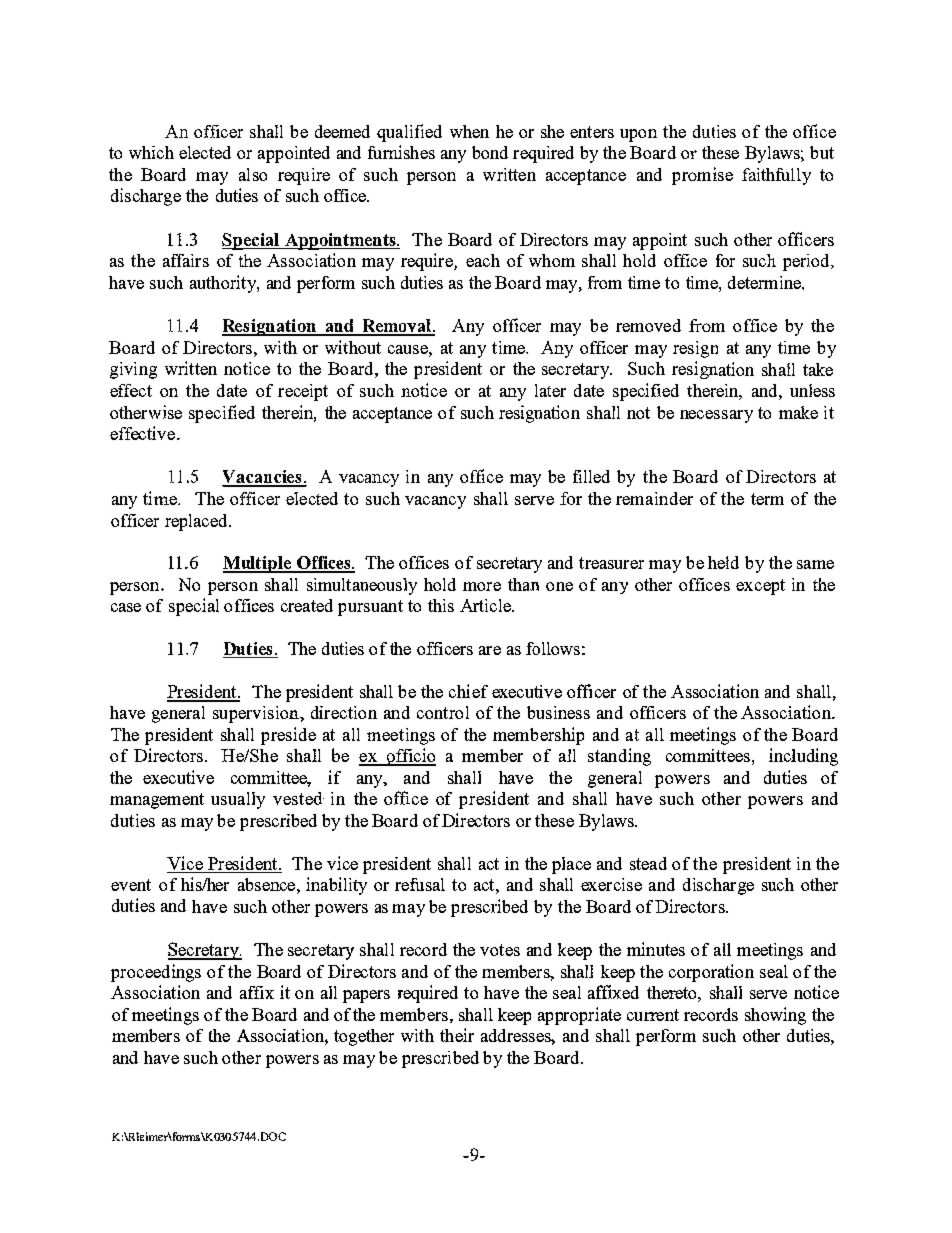  Describe the element at coordinates (253, 174) in the screenshot. I see `also` at that location.
